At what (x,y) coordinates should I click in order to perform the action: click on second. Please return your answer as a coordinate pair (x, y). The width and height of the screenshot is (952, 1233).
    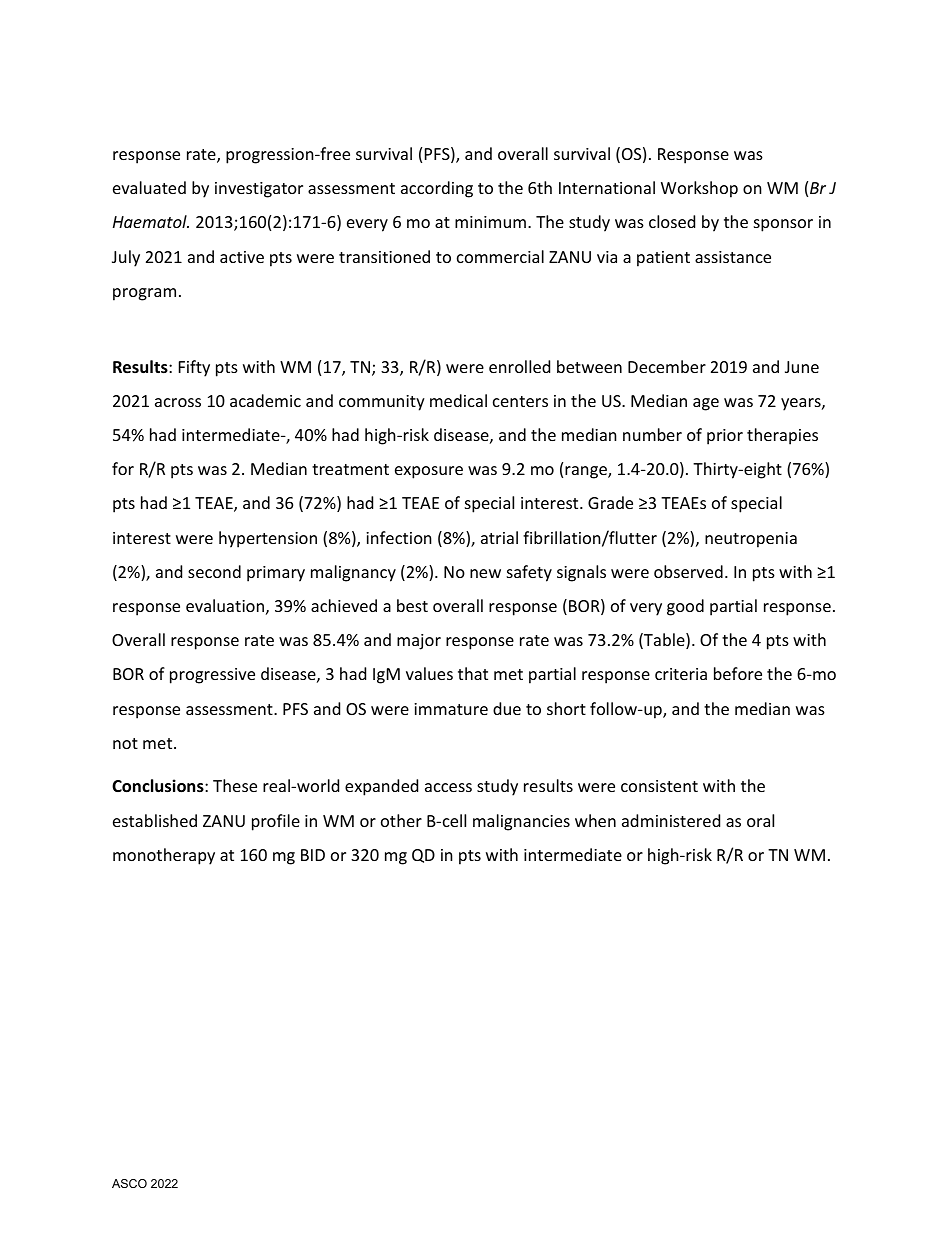
    Looking at the image, I should click on (214, 571).
